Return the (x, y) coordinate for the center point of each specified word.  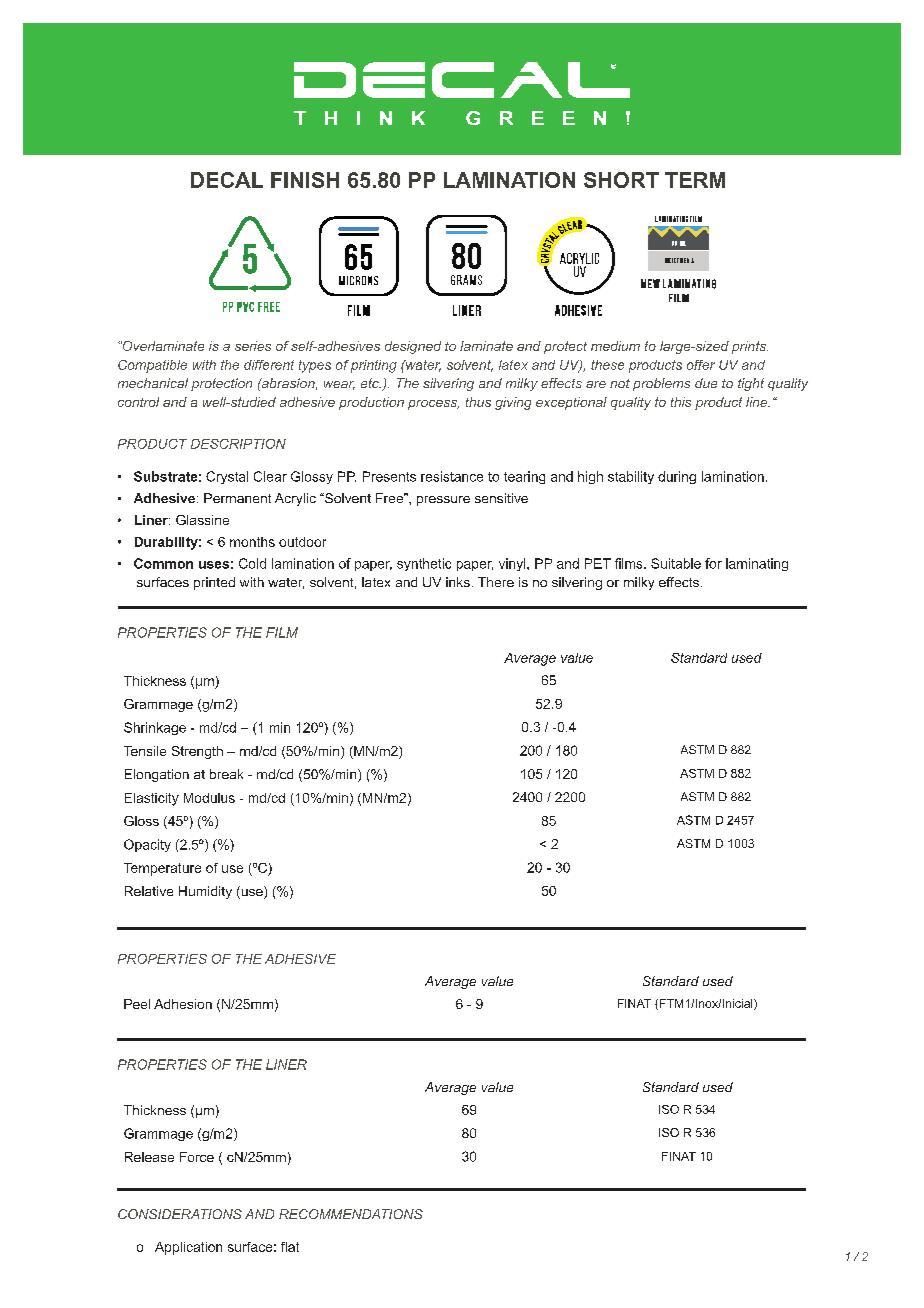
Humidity (205, 892)
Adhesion (183, 1004)
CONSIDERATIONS (180, 1214)
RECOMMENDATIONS (351, 1214)
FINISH (305, 180)
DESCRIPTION (238, 444)
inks (458, 582)
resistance (452, 476)
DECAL (227, 180)
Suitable (676, 563)
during (677, 477)
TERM (695, 180)
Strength (197, 752)
